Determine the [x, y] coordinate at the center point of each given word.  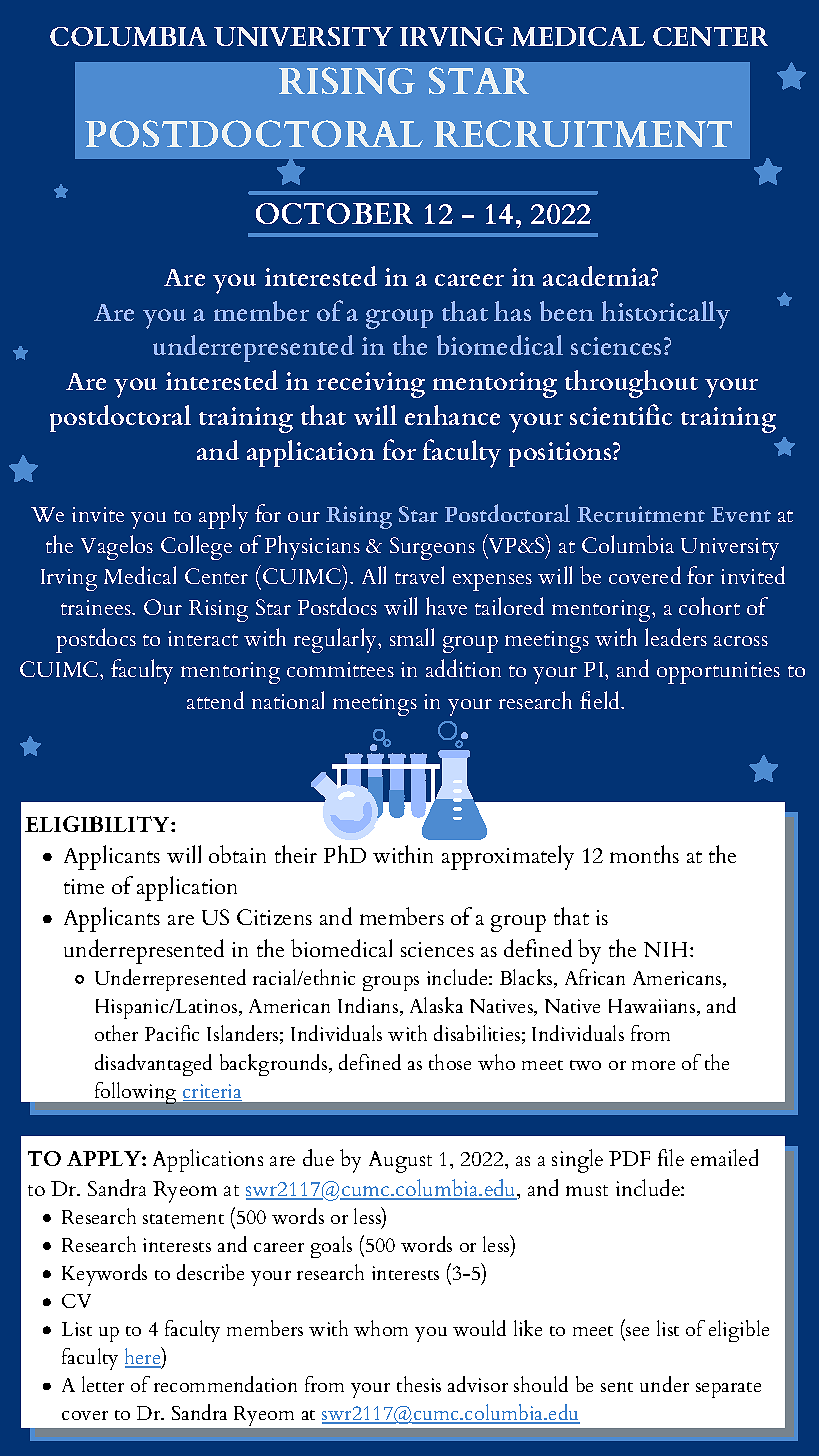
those [450, 1062]
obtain [237, 854]
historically [665, 315]
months [644, 854]
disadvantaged [153, 1065]
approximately [508, 857]
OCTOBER [334, 213]
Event [741, 514]
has [512, 311]
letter [103, 1384]
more [653, 1065]
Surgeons [432, 548]
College [196, 547]
